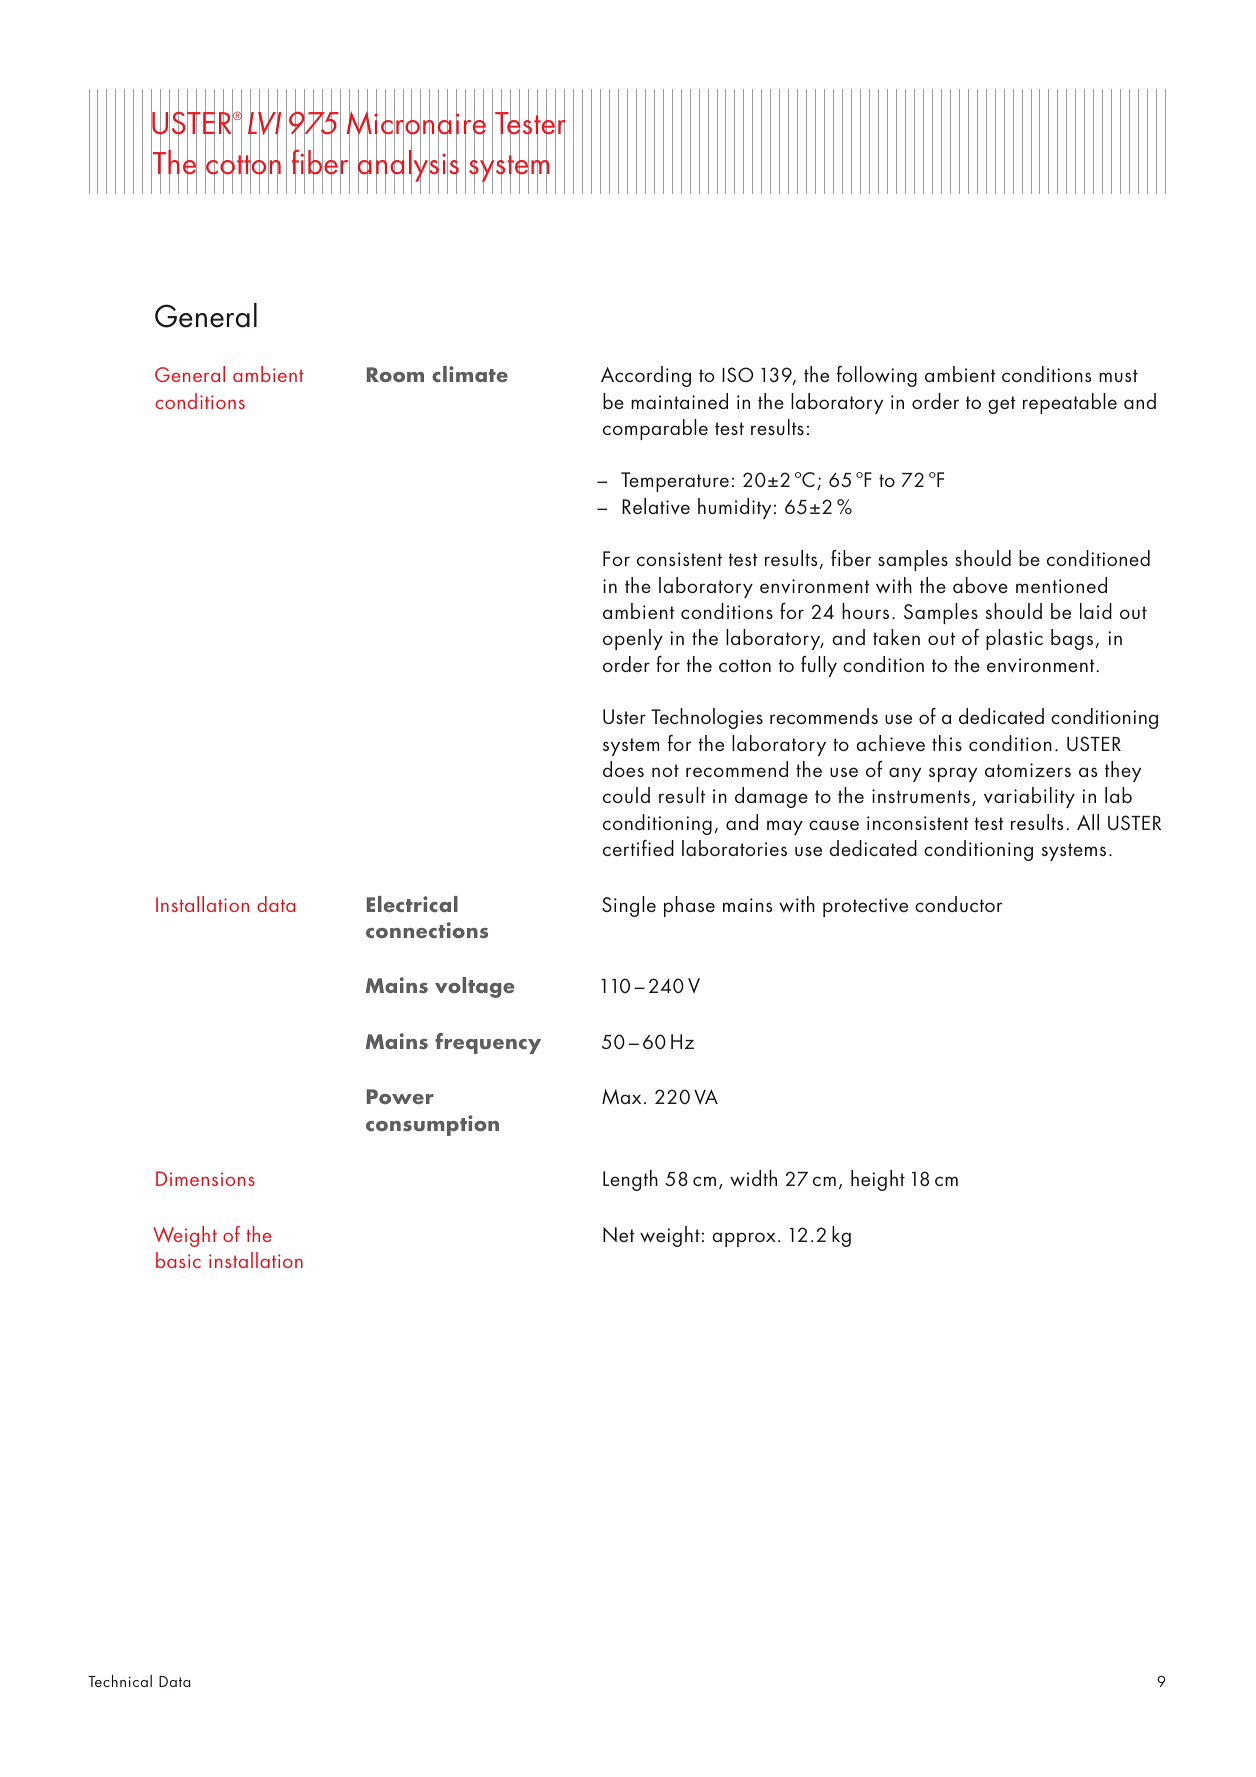 The width and height of the screenshot is (1256, 1777). I want to click on Electrical, so click(412, 904).
